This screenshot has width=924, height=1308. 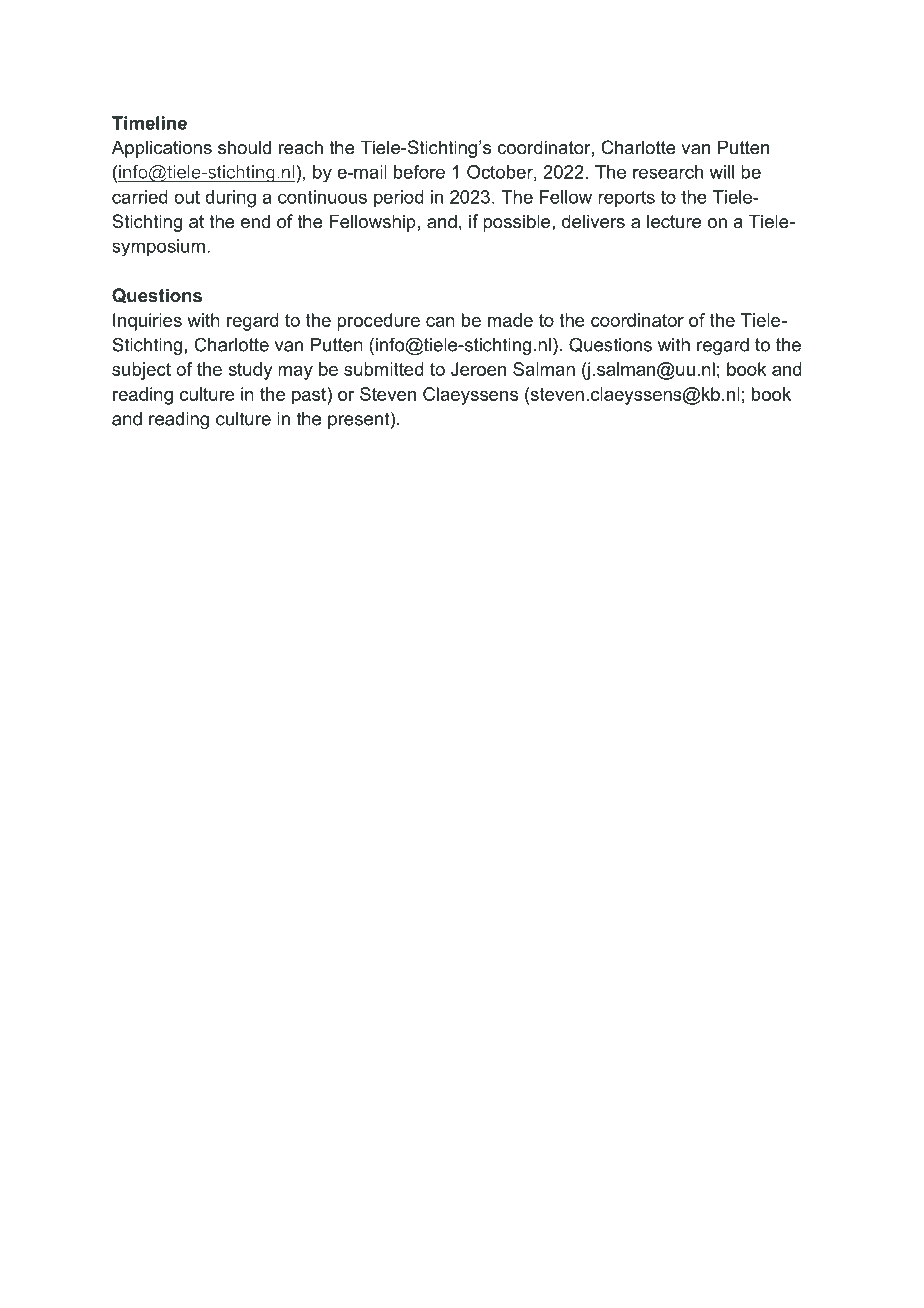 What do you see at coordinates (518, 223) in the screenshot?
I see `possible` at bounding box center [518, 223].
